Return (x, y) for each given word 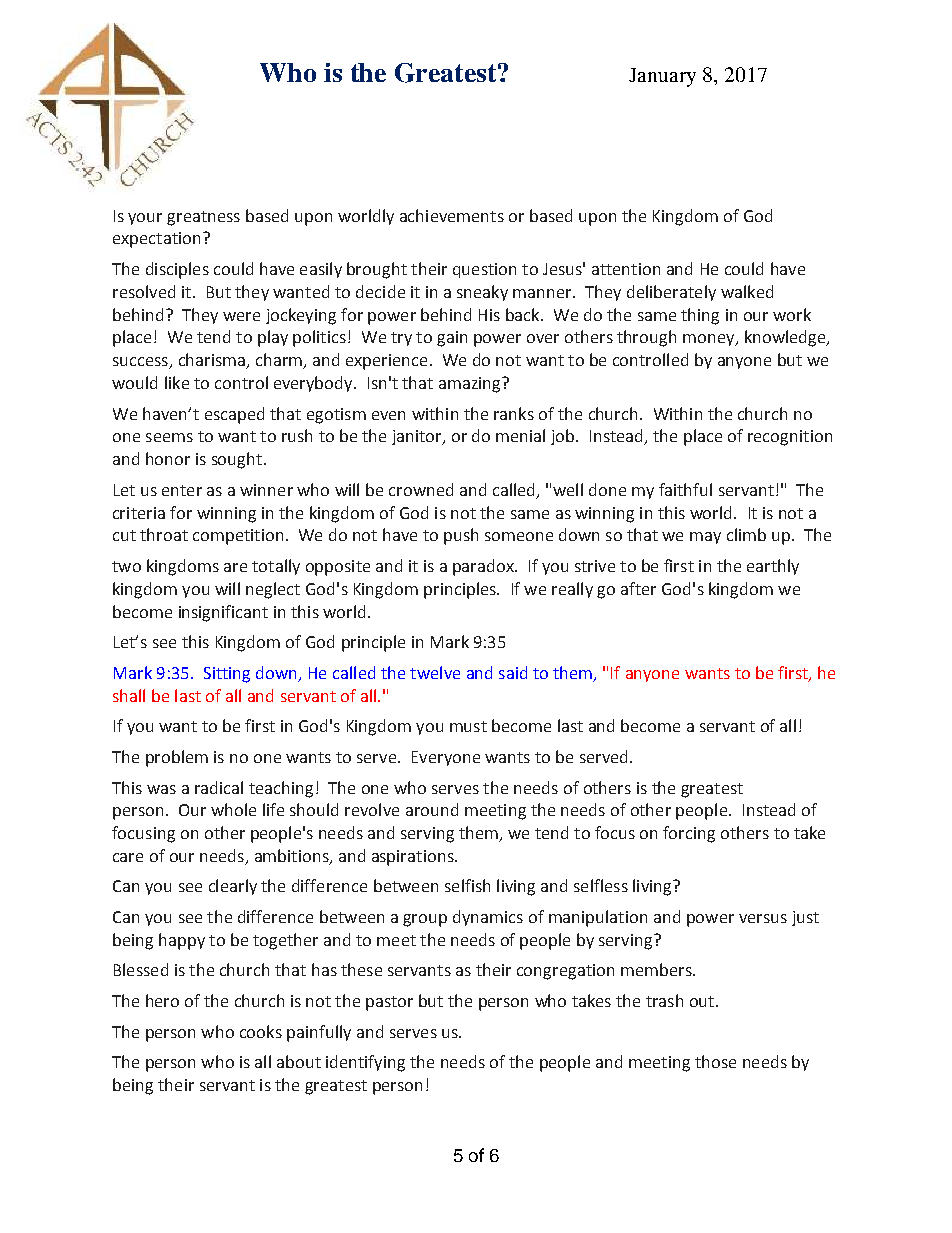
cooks (261, 1031)
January (662, 77)
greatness (203, 218)
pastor (389, 1003)
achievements (452, 215)
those (715, 1061)
